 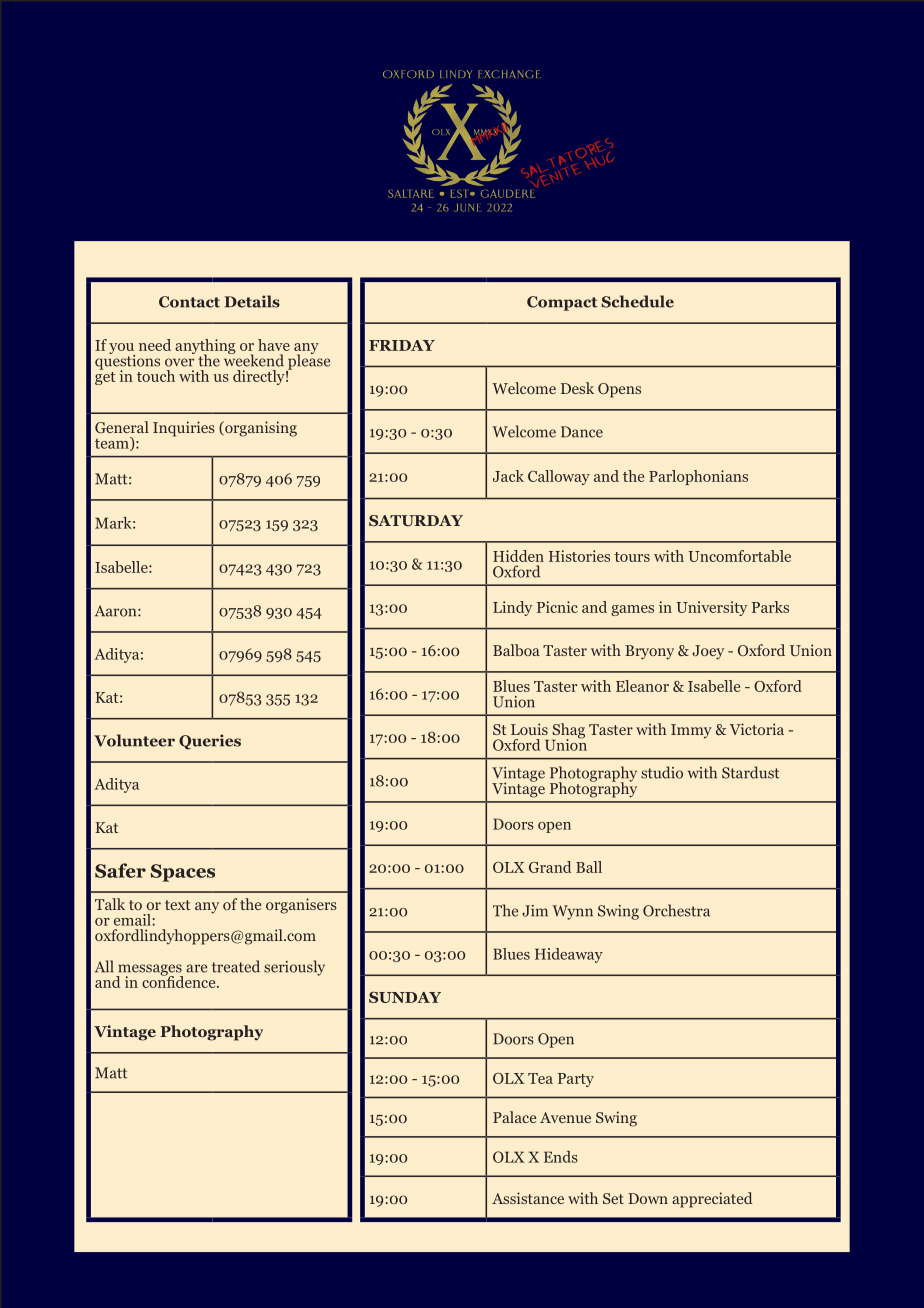 What do you see at coordinates (739, 556) in the image?
I see `Uncomfortable` at bounding box center [739, 556].
